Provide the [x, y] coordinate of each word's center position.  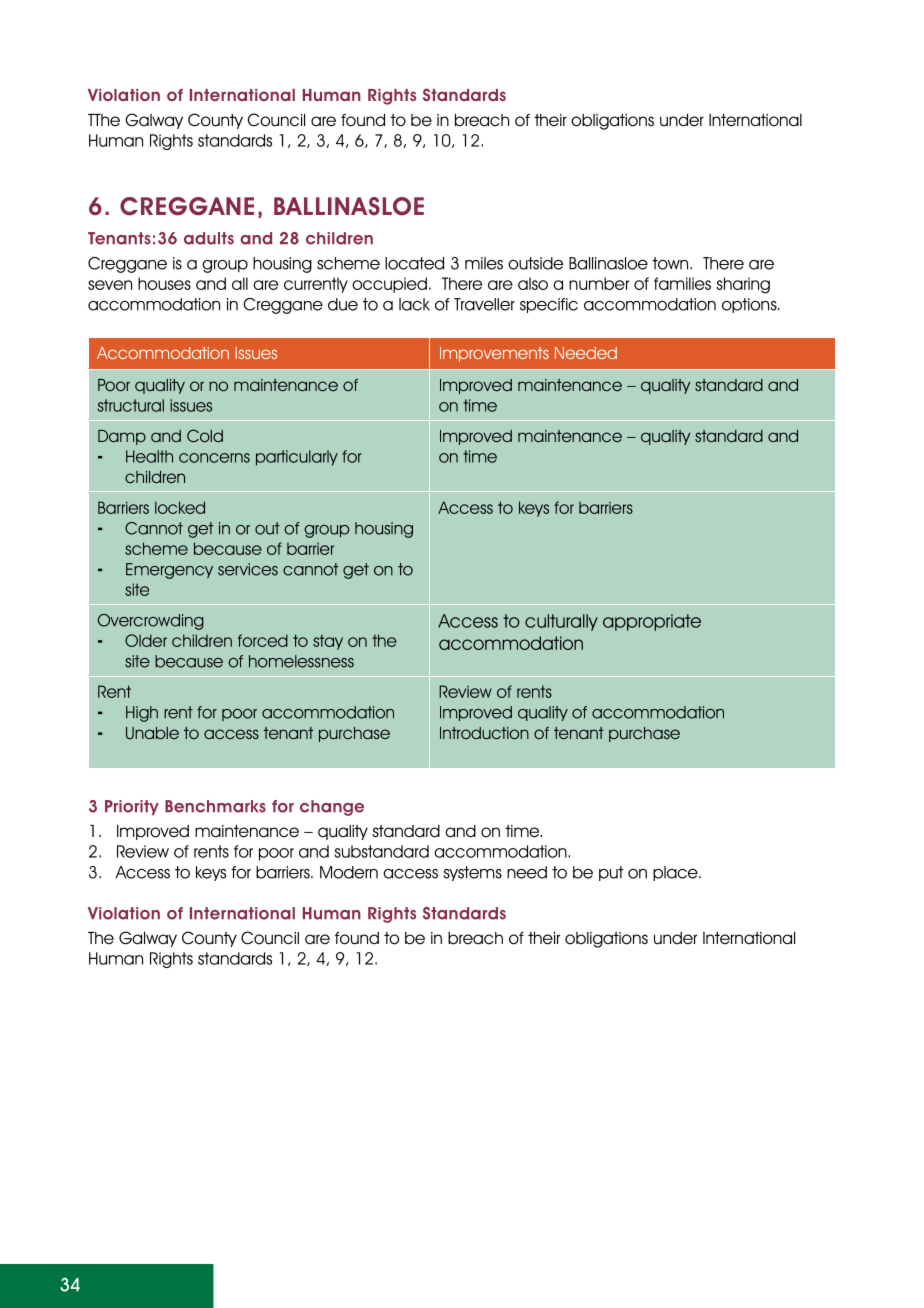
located [414, 263]
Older [146, 640]
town [671, 263]
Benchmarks [215, 806]
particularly [297, 458]
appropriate [652, 622]
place [676, 873]
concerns [214, 458]
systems [472, 873]
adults [209, 238]
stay [328, 642]
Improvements [494, 354]
